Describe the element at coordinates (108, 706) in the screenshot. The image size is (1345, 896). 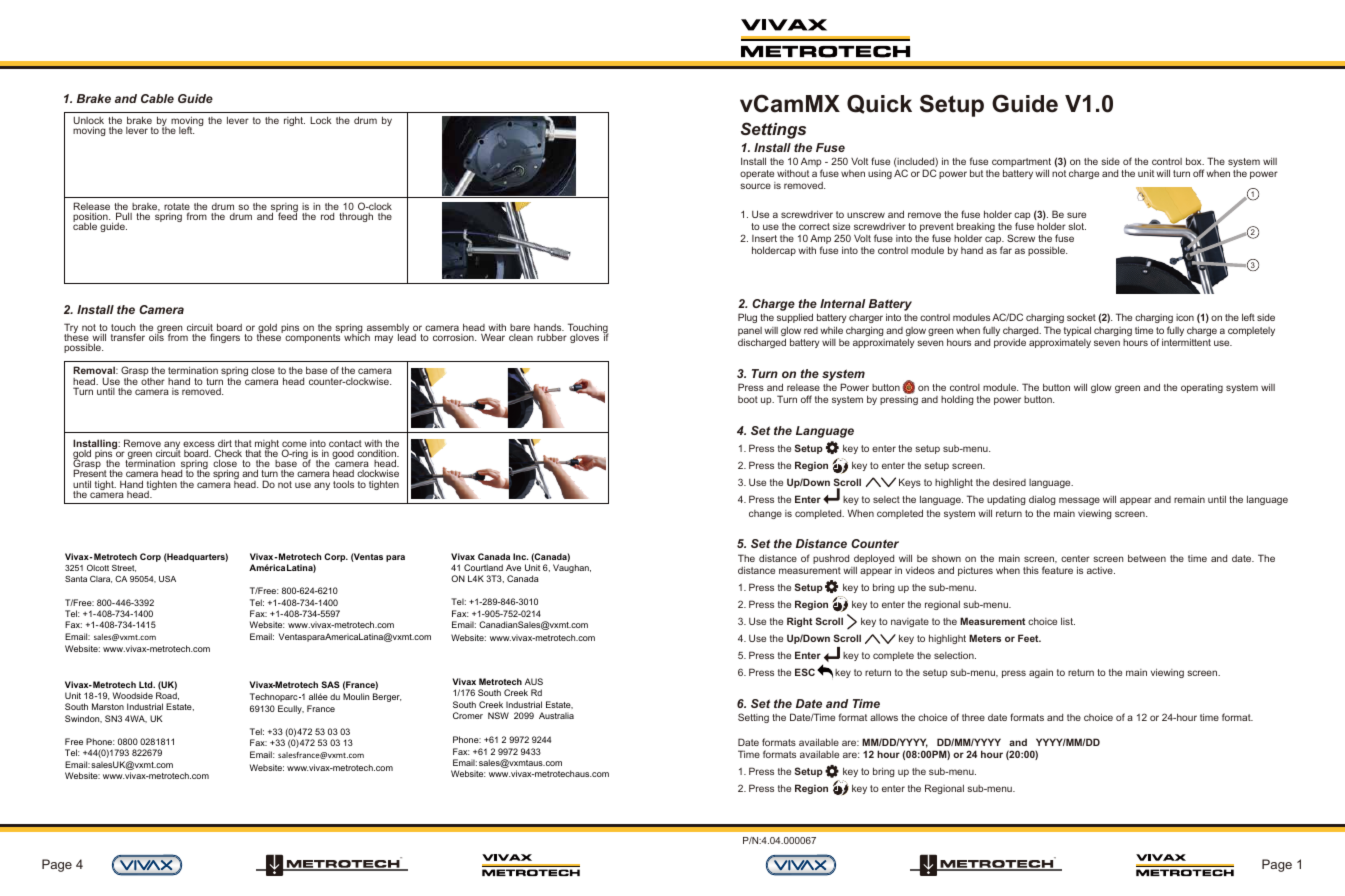
I see `Marston` at that location.
